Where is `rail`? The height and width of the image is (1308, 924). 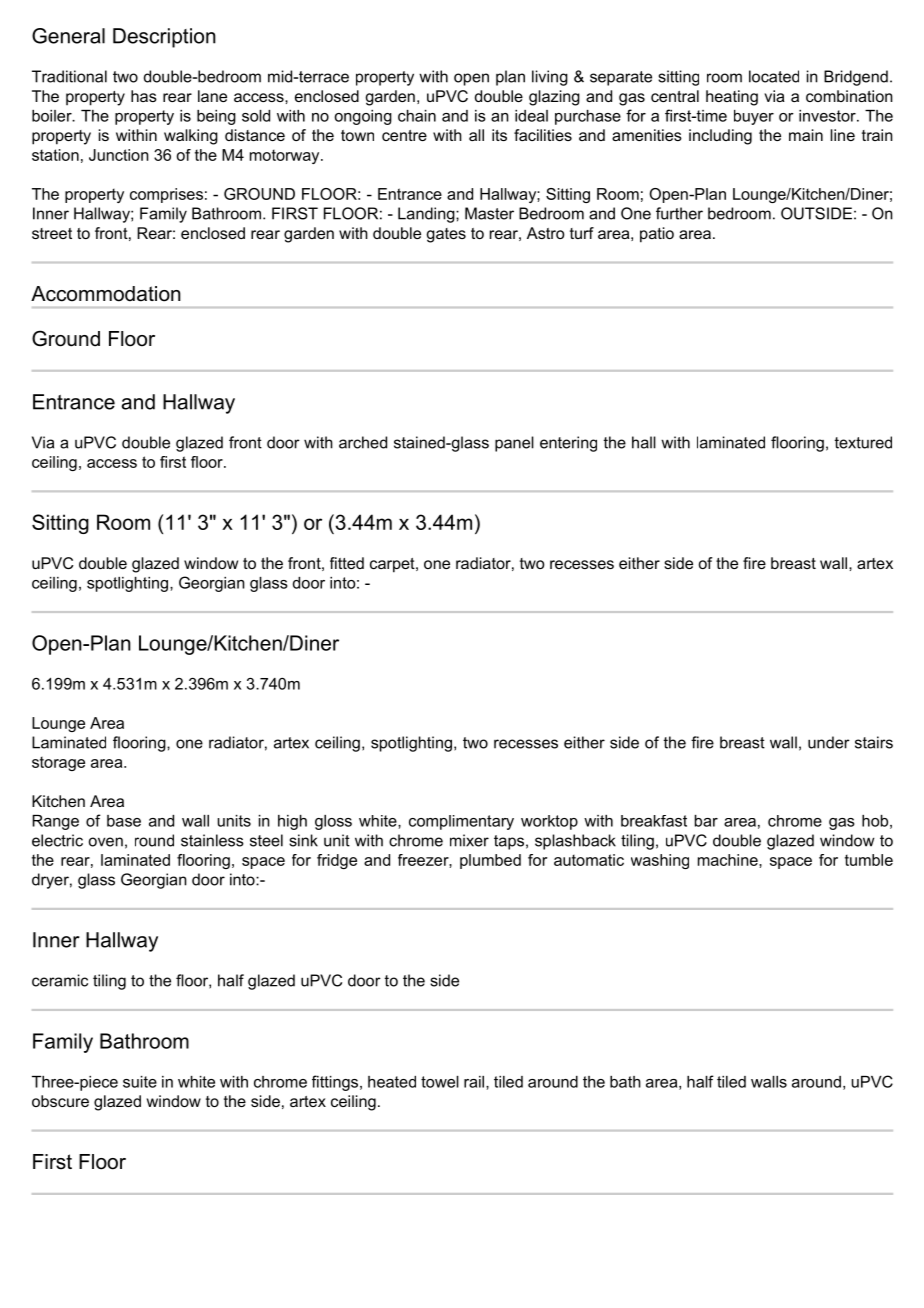
rail is located at coordinates (475, 1082).
